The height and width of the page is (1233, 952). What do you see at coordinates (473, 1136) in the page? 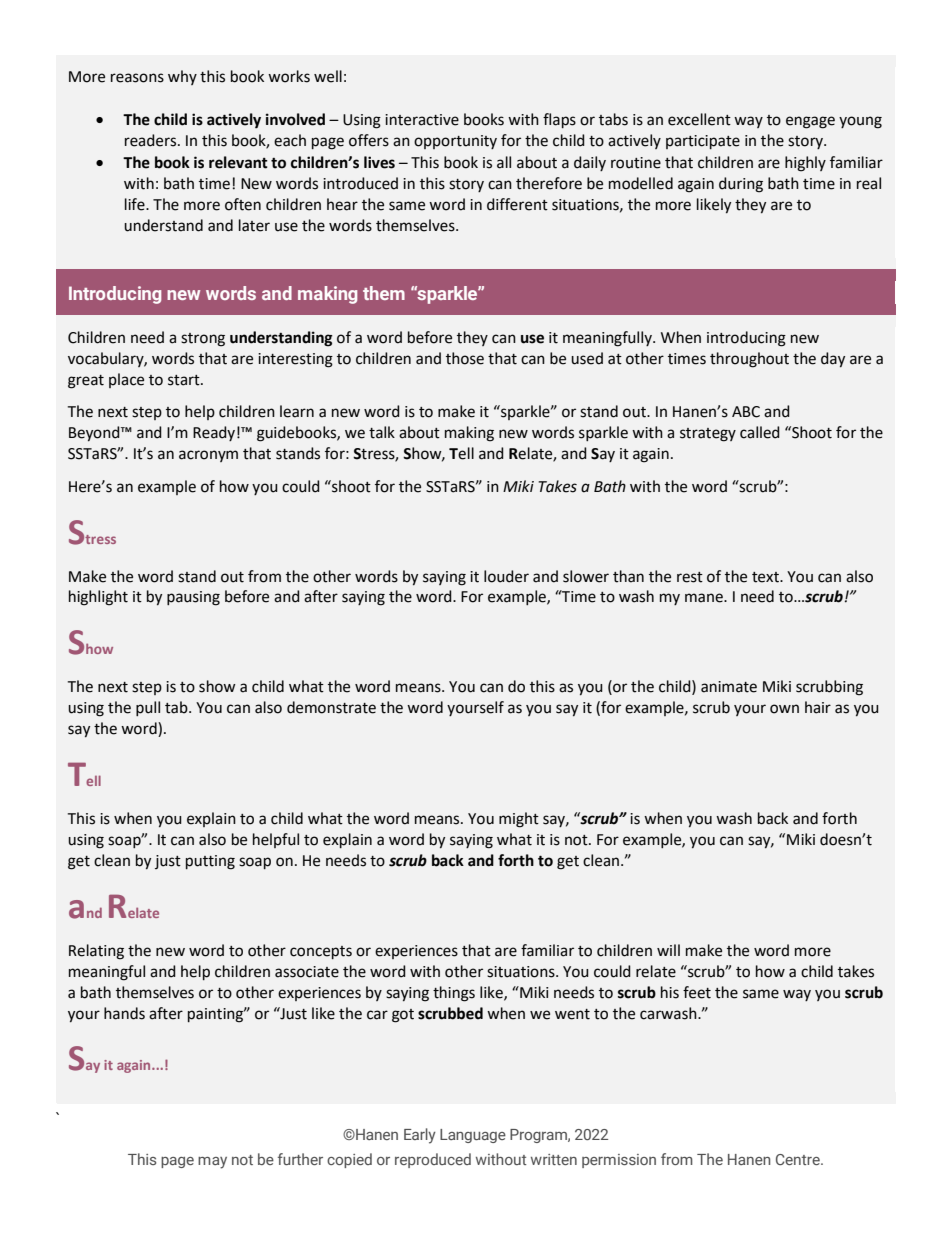
I see `Language` at bounding box center [473, 1136].
